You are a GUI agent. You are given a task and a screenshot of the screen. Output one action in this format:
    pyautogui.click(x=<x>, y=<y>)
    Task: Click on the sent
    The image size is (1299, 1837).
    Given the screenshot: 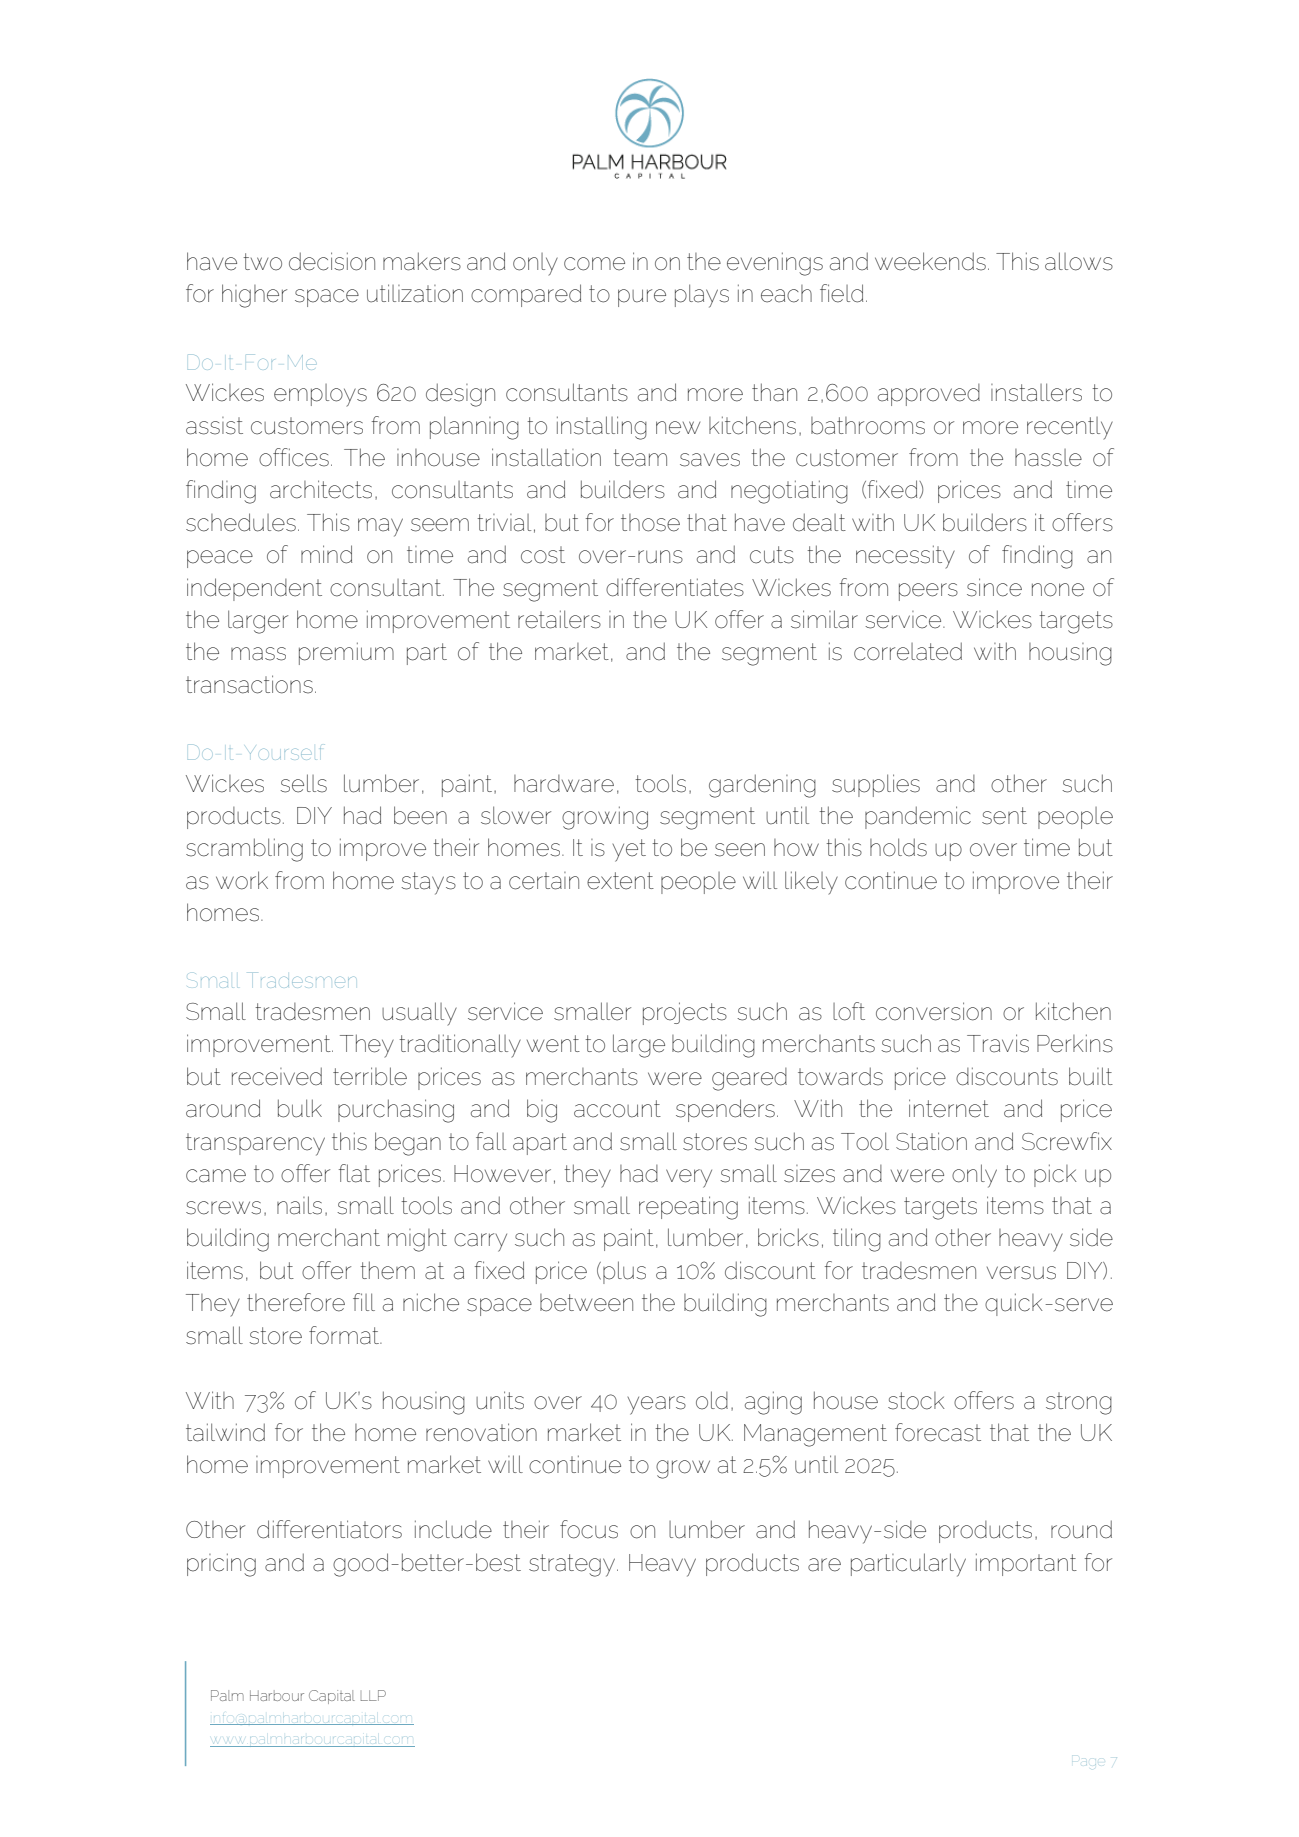 What is the action you would take?
    pyautogui.click(x=1004, y=816)
